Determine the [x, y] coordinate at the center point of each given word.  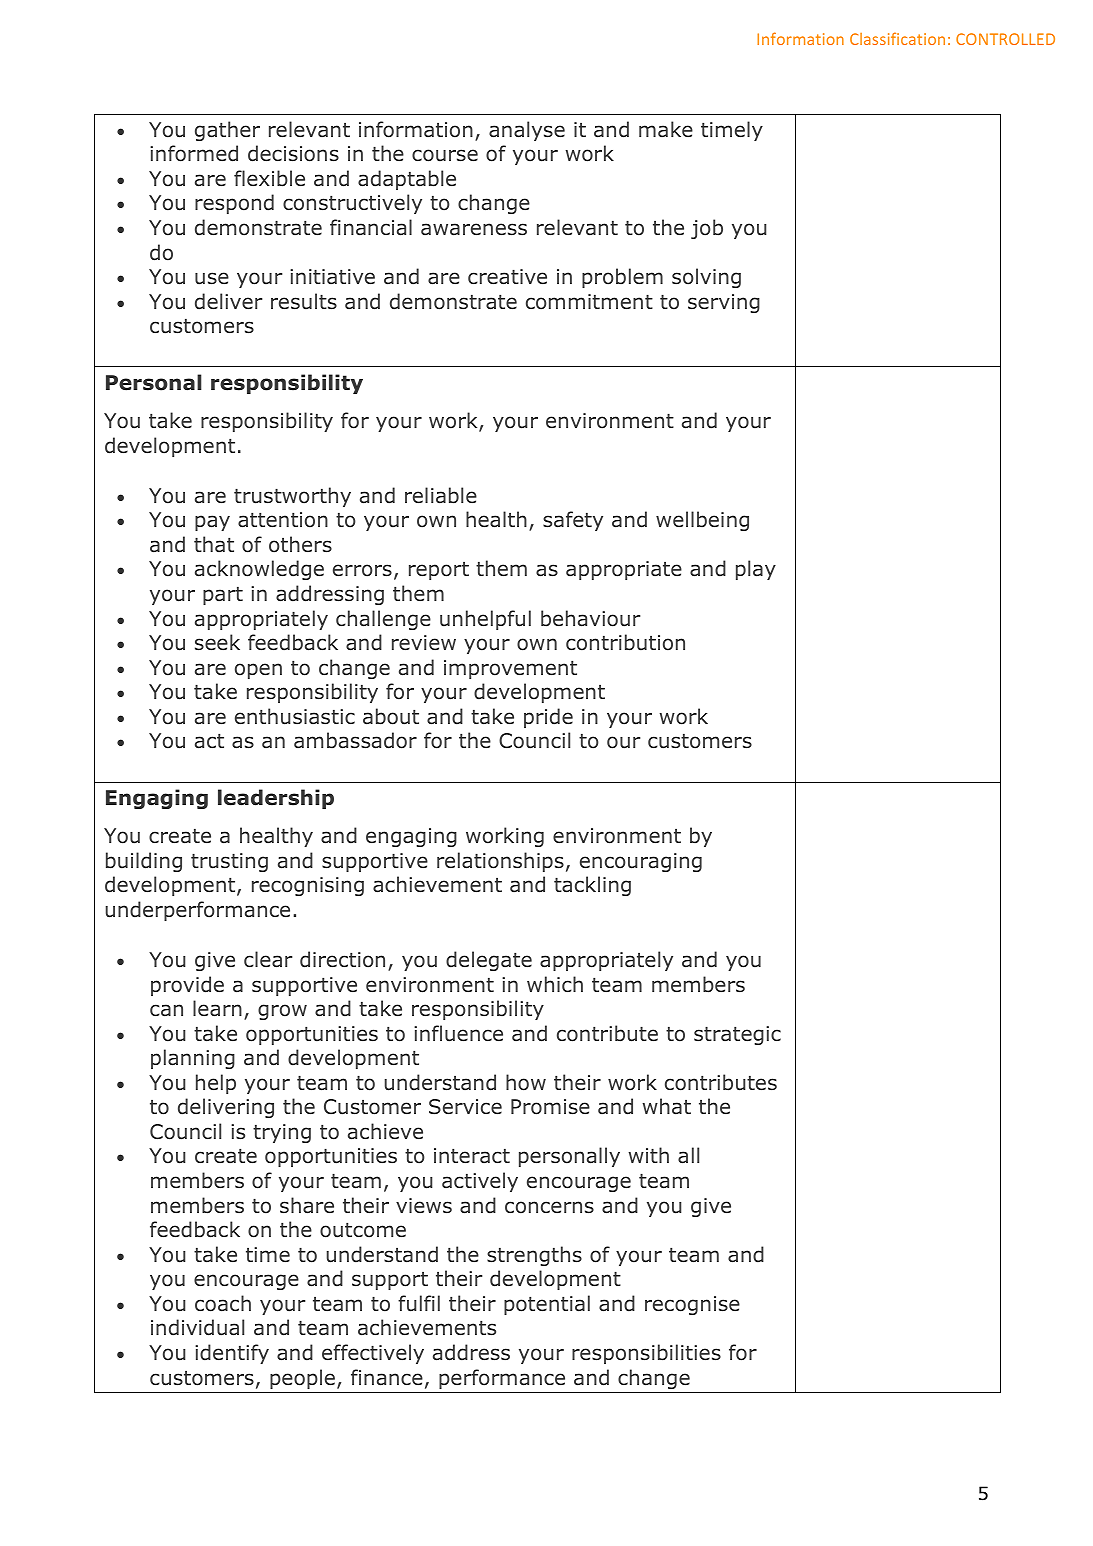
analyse [527, 131]
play [756, 570]
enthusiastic [295, 716]
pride [548, 718]
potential [547, 1305]
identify [232, 1354]
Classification [897, 38]
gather [227, 131]
